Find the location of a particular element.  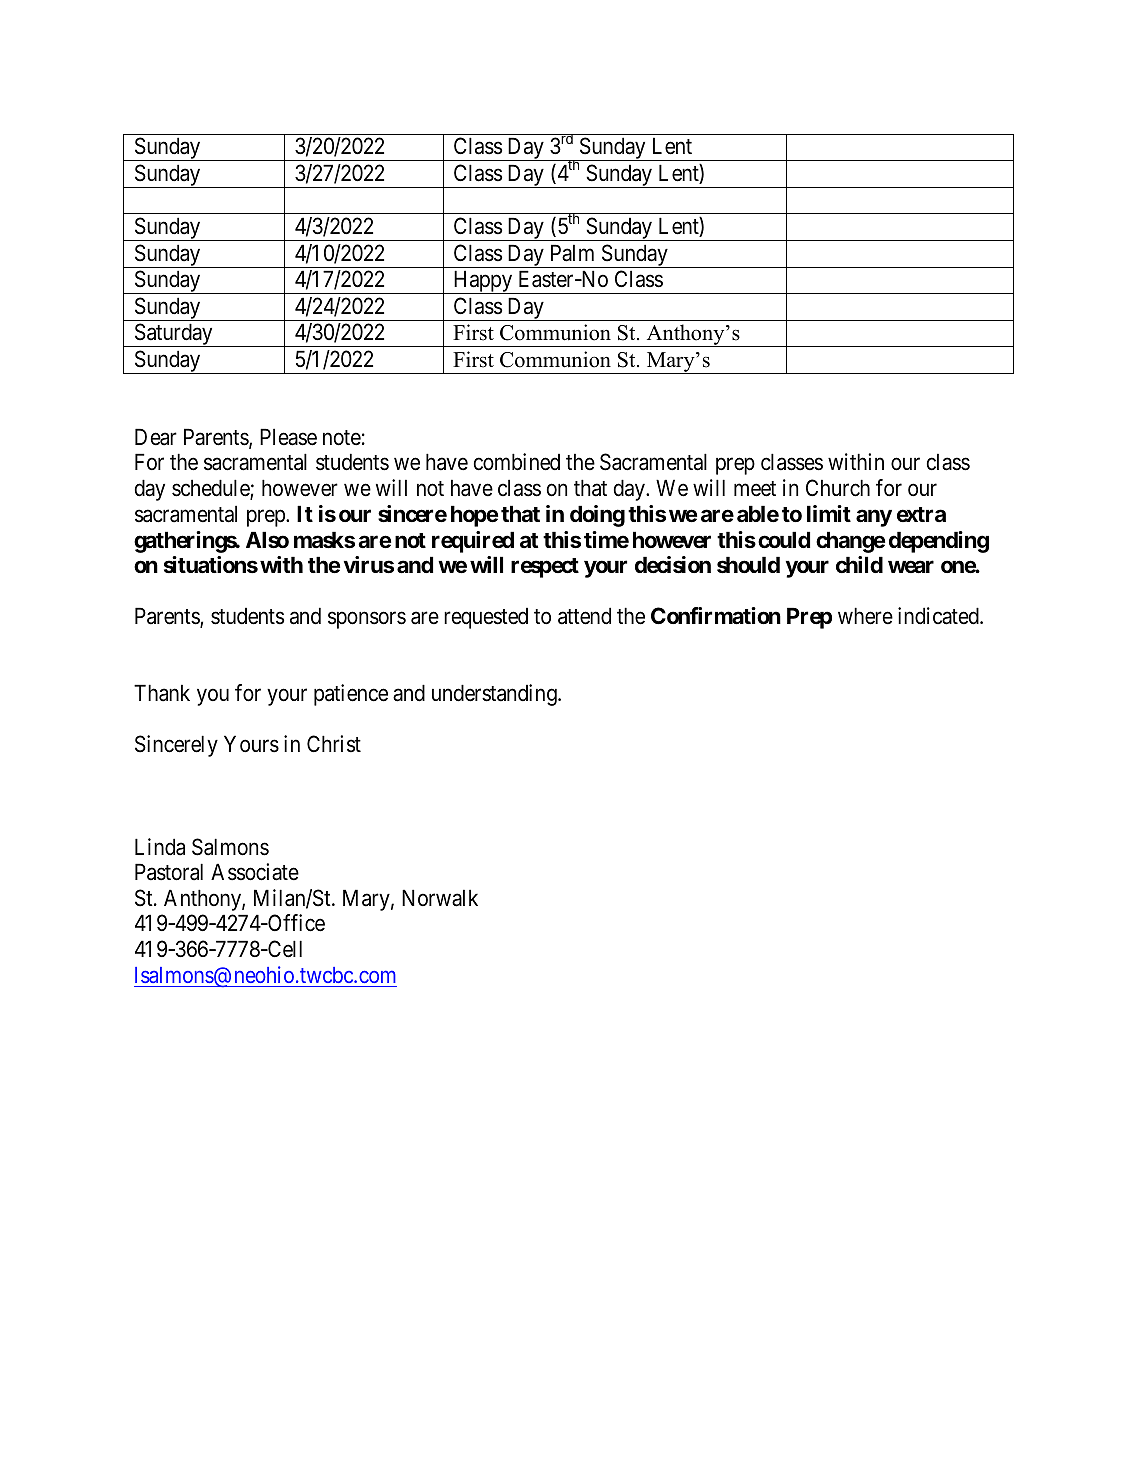

respect is located at coordinates (545, 568).
